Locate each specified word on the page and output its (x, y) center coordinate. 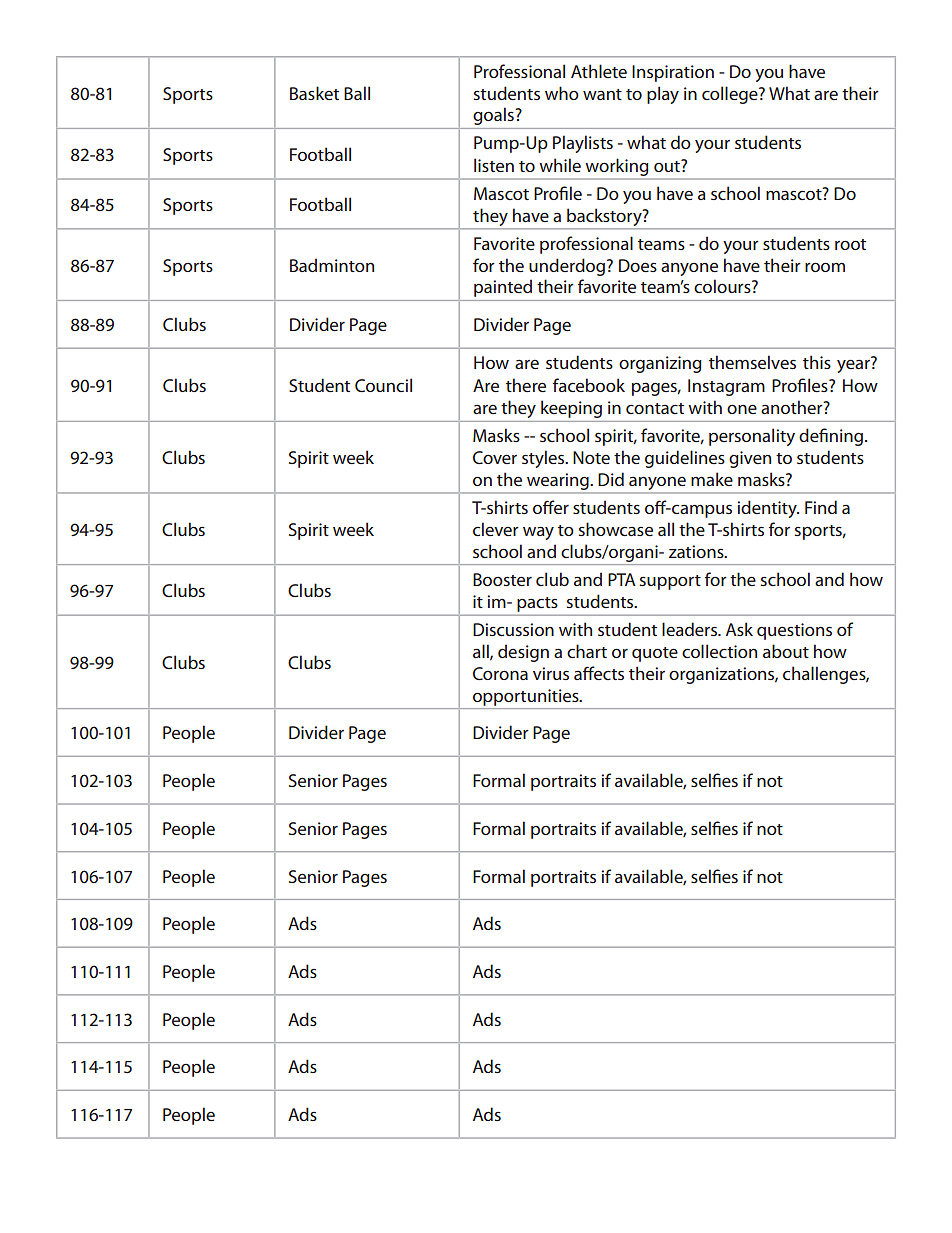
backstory (605, 217)
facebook (589, 385)
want (602, 94)
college (731, 95)
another (793, 407)
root (850, 244)
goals (493, 116)
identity (768, 509)
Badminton (332, 265)
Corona (500, 673)
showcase (616, 529)
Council (383, 385)
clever (496, 529)
